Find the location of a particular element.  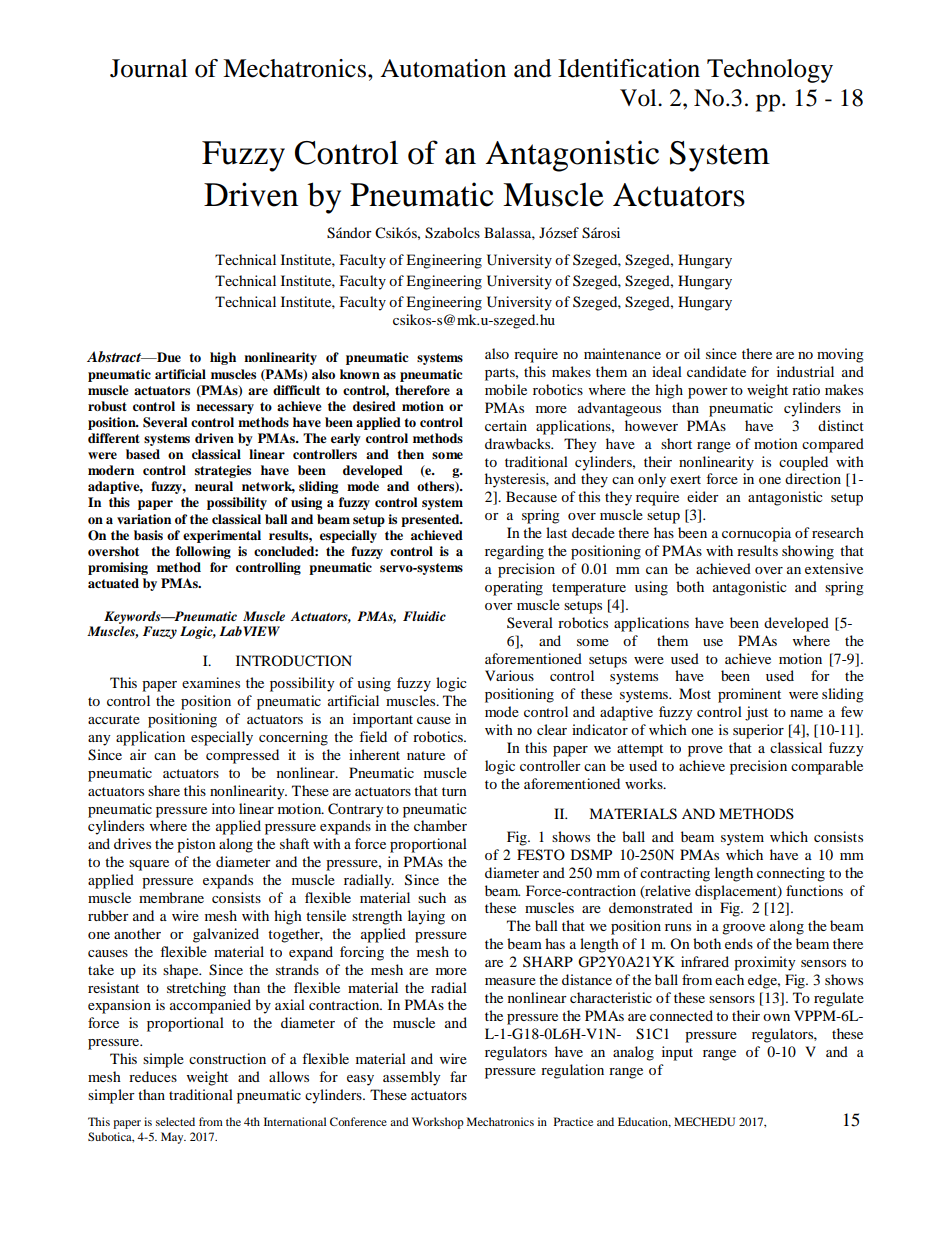

operating is located at coordinates (514, 588).
